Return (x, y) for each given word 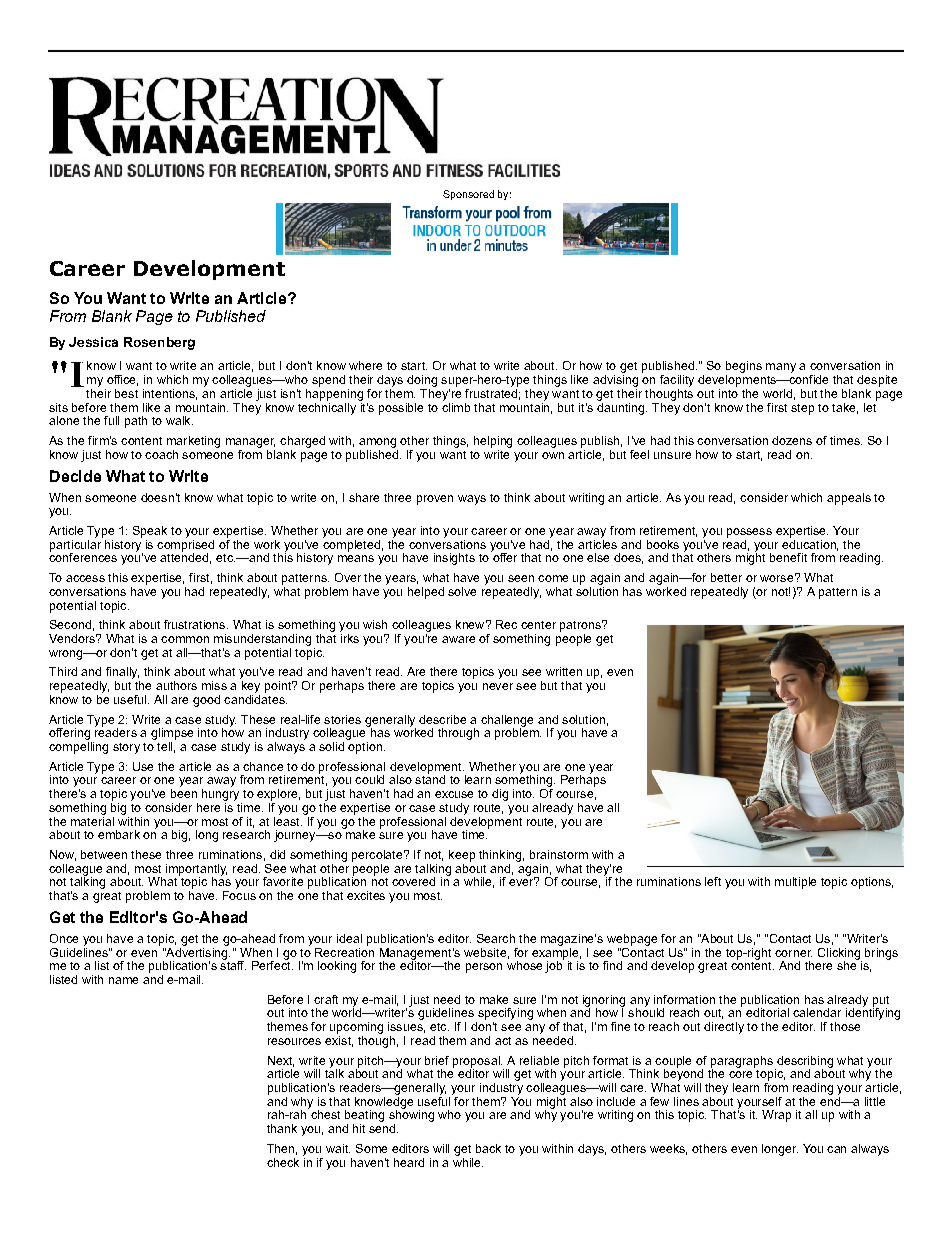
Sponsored (468, 195)
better (726, 577)
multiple (795, 883)
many (781, 368)
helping (493, 442)
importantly (196, 871)
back (488, 1148)
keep (462, 856)
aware (458, 639)
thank (282, 1128)
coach (161, 454)
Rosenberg (159, 343)
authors (176, 685)
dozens (792, 440)
